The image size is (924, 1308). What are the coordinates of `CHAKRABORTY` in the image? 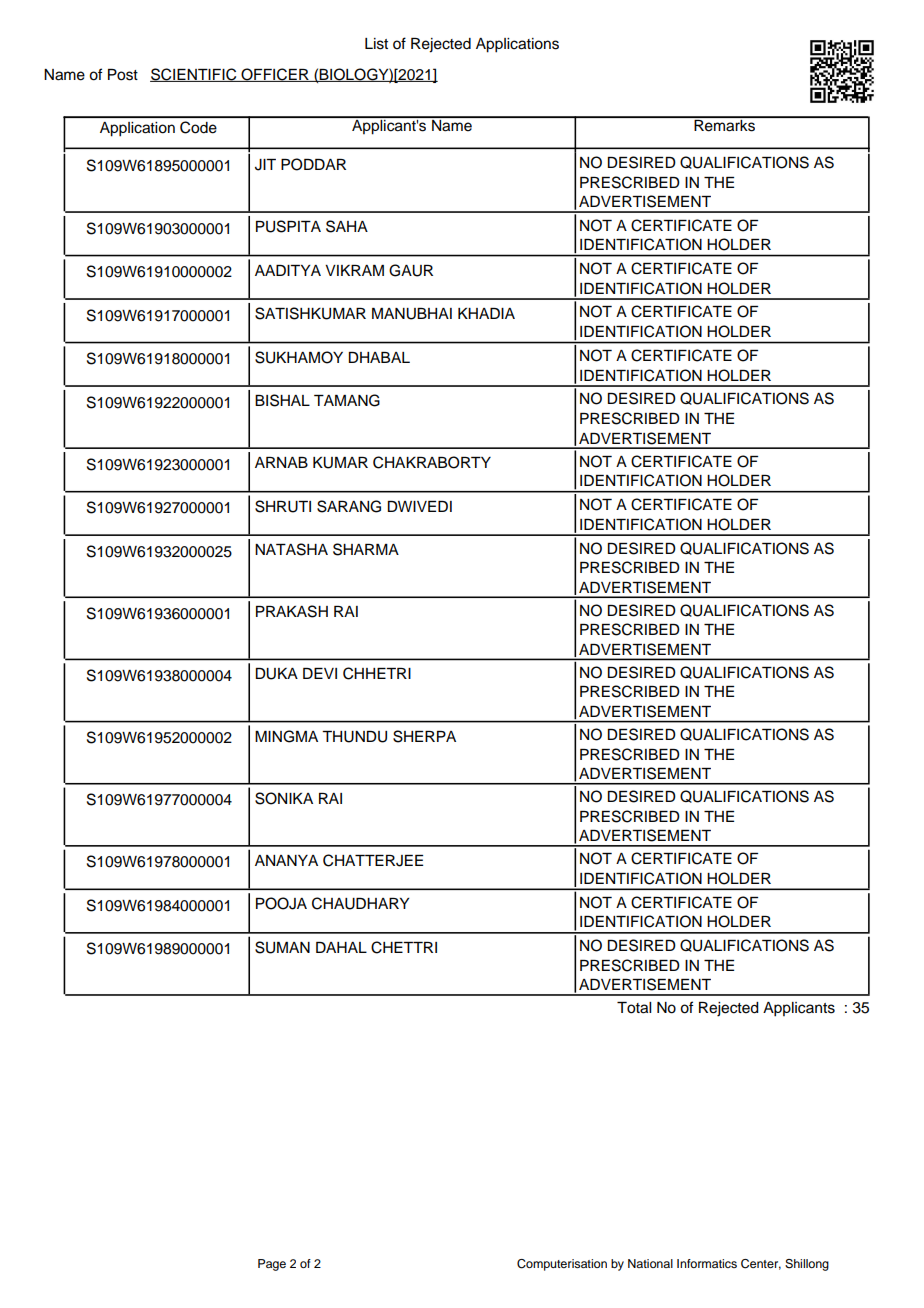 It's located at (432, 462).
